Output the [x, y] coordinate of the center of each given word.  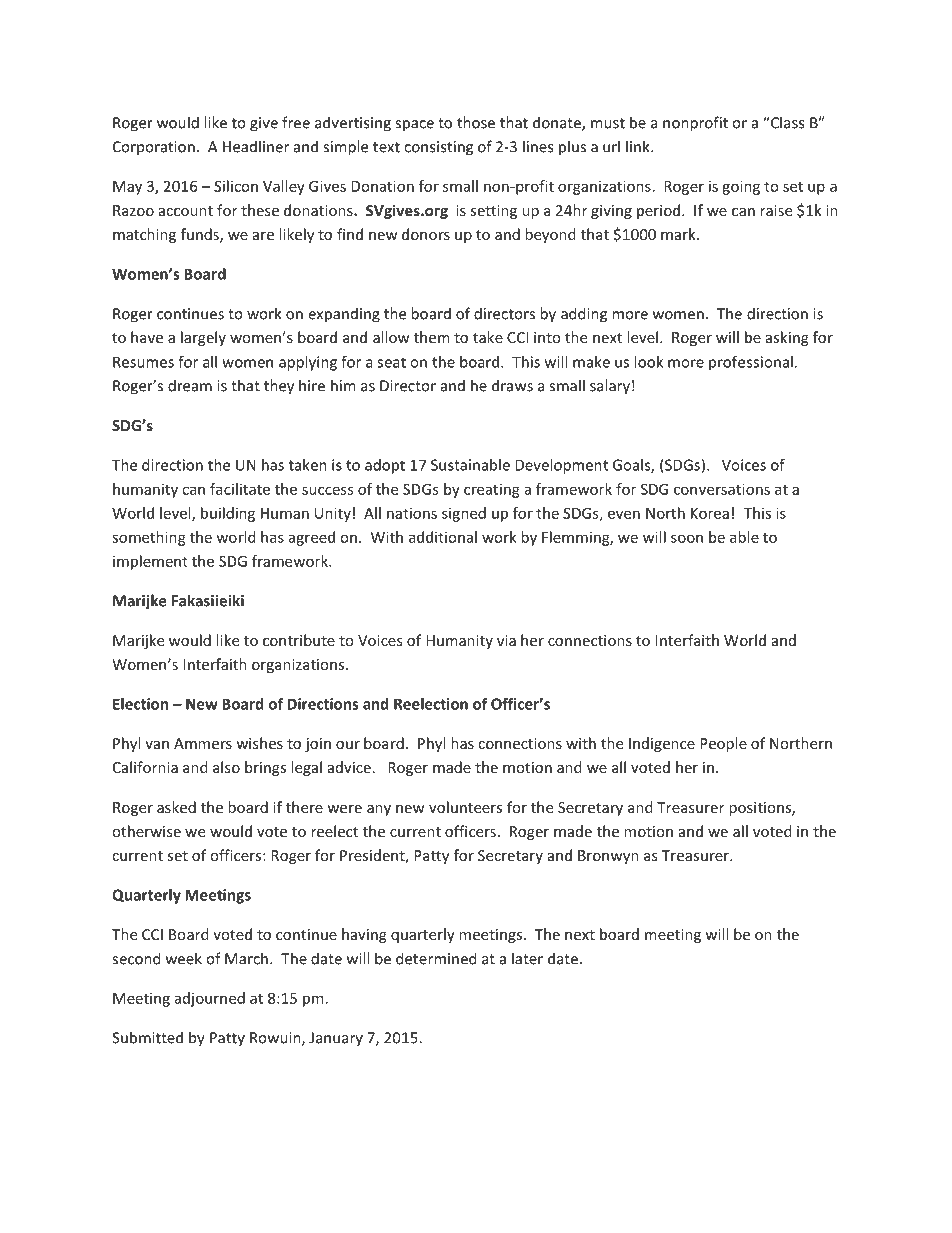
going [741, 187]
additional [443, 537]
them [431, 337]
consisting [438, 148]
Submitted [147, 1037]
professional [751, 363]
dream [190, 385]
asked [176, 807]
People [723, 744]
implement [150, 562]
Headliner [256, 146]
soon [687, 538]
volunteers [465, 807]
